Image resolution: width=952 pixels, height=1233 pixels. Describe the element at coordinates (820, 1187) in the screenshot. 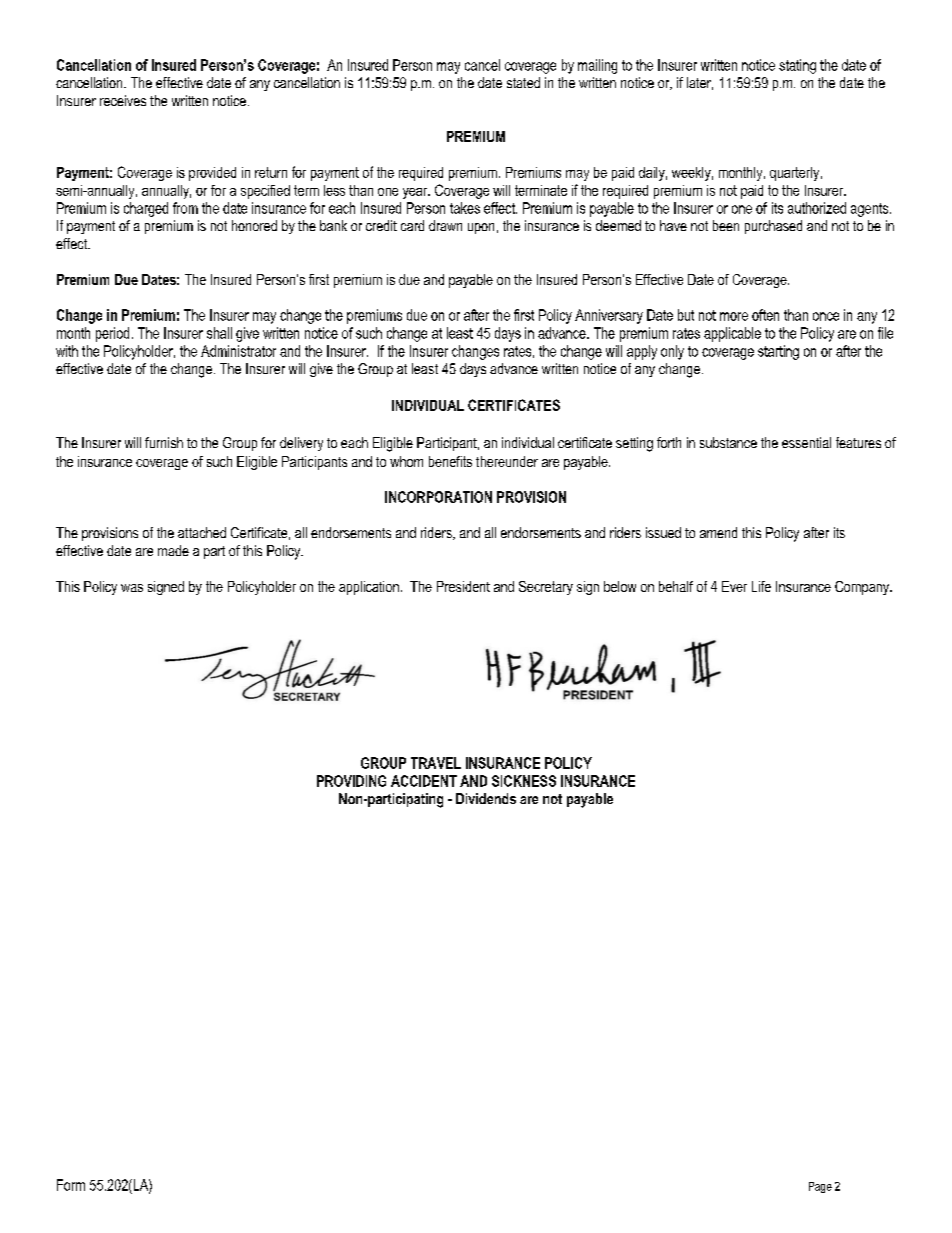

I see `Page` at that location.
